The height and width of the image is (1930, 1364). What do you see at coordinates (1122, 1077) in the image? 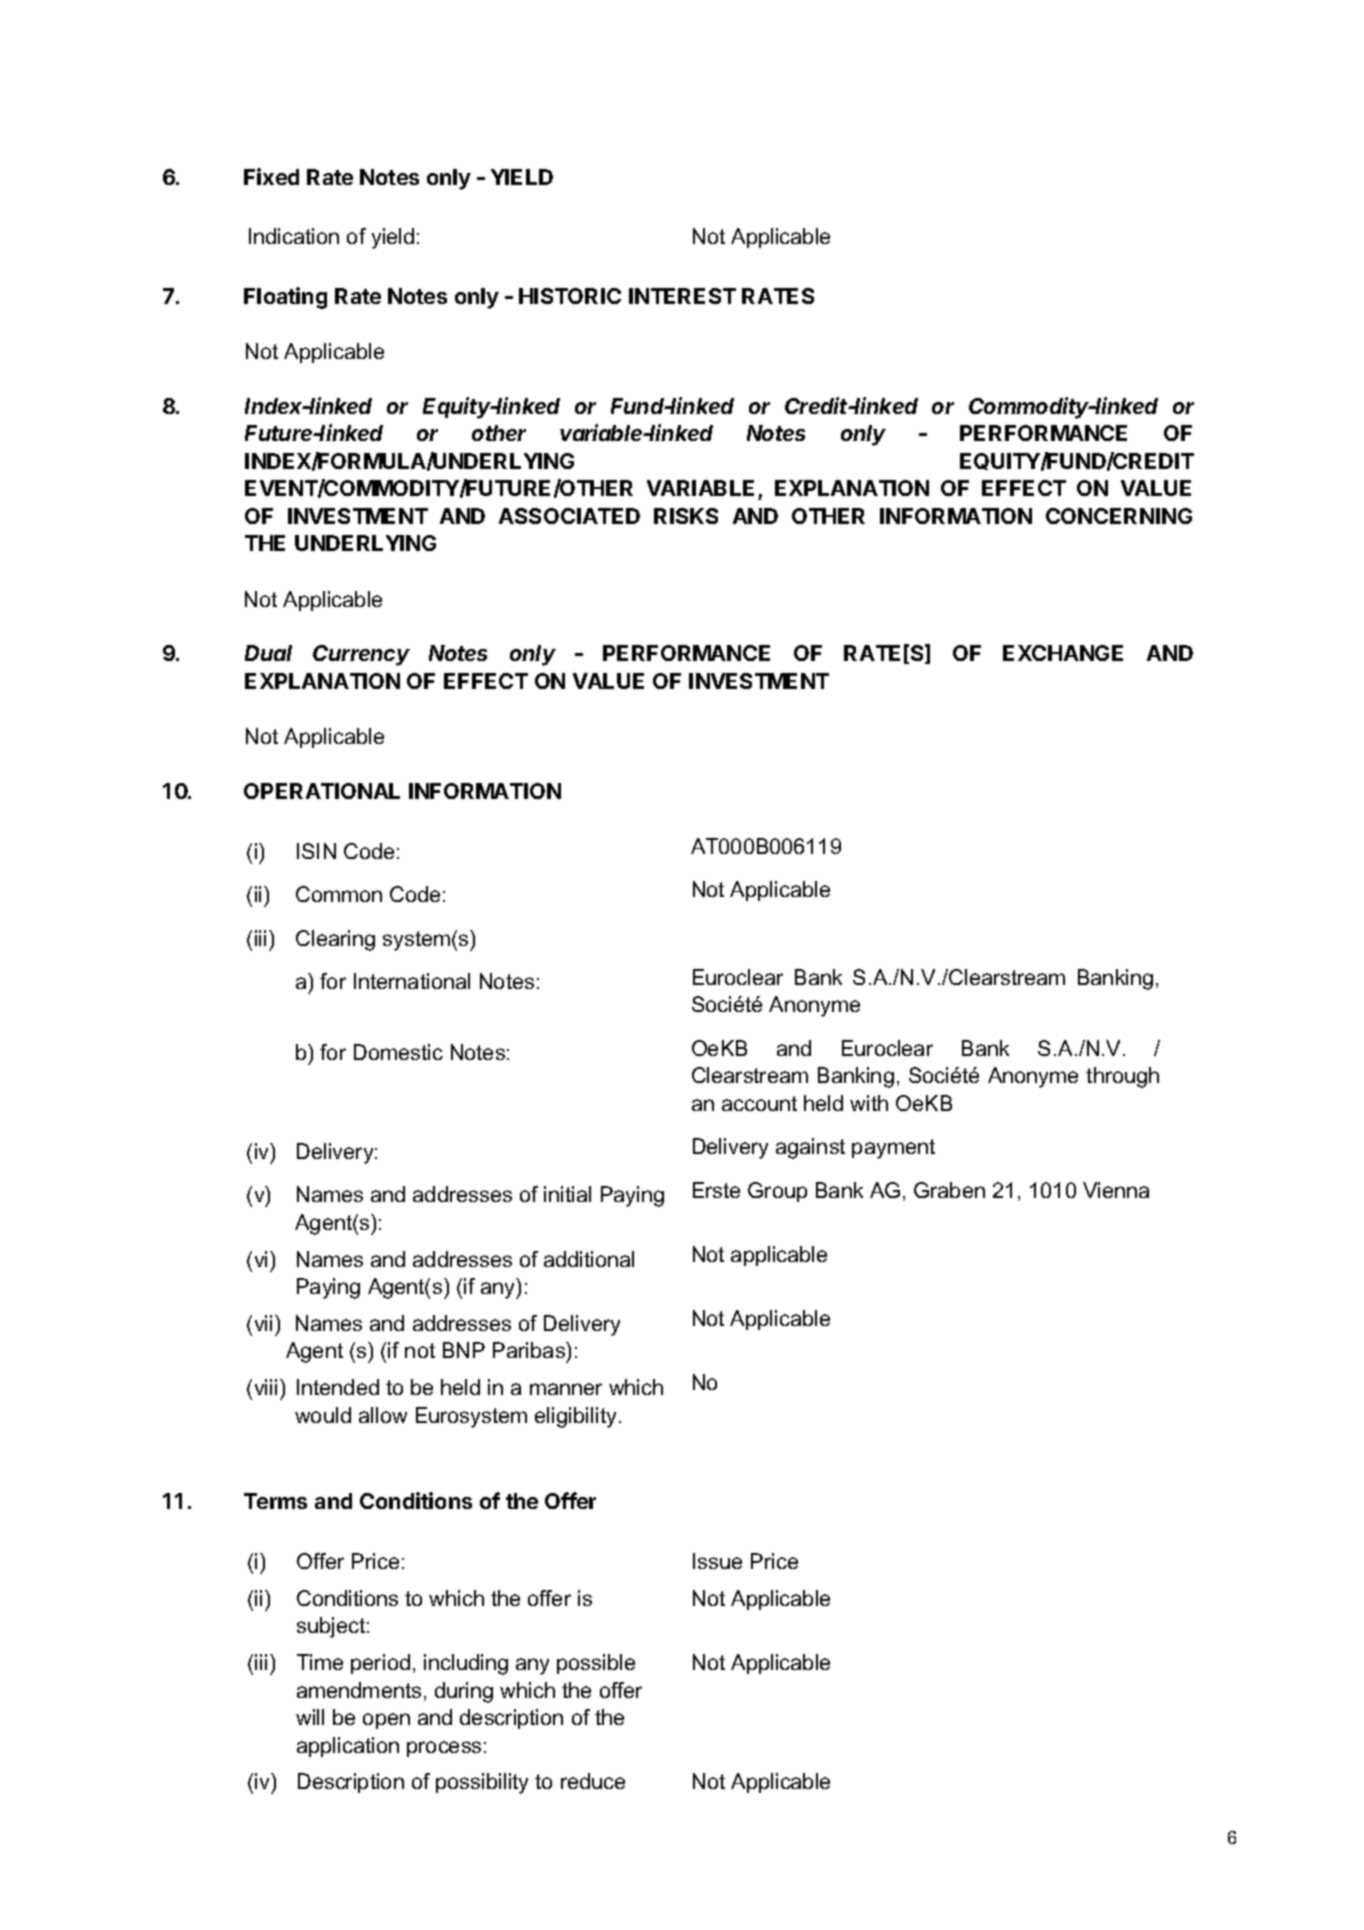
I see `through` at bounding box center [1122, 1077].
